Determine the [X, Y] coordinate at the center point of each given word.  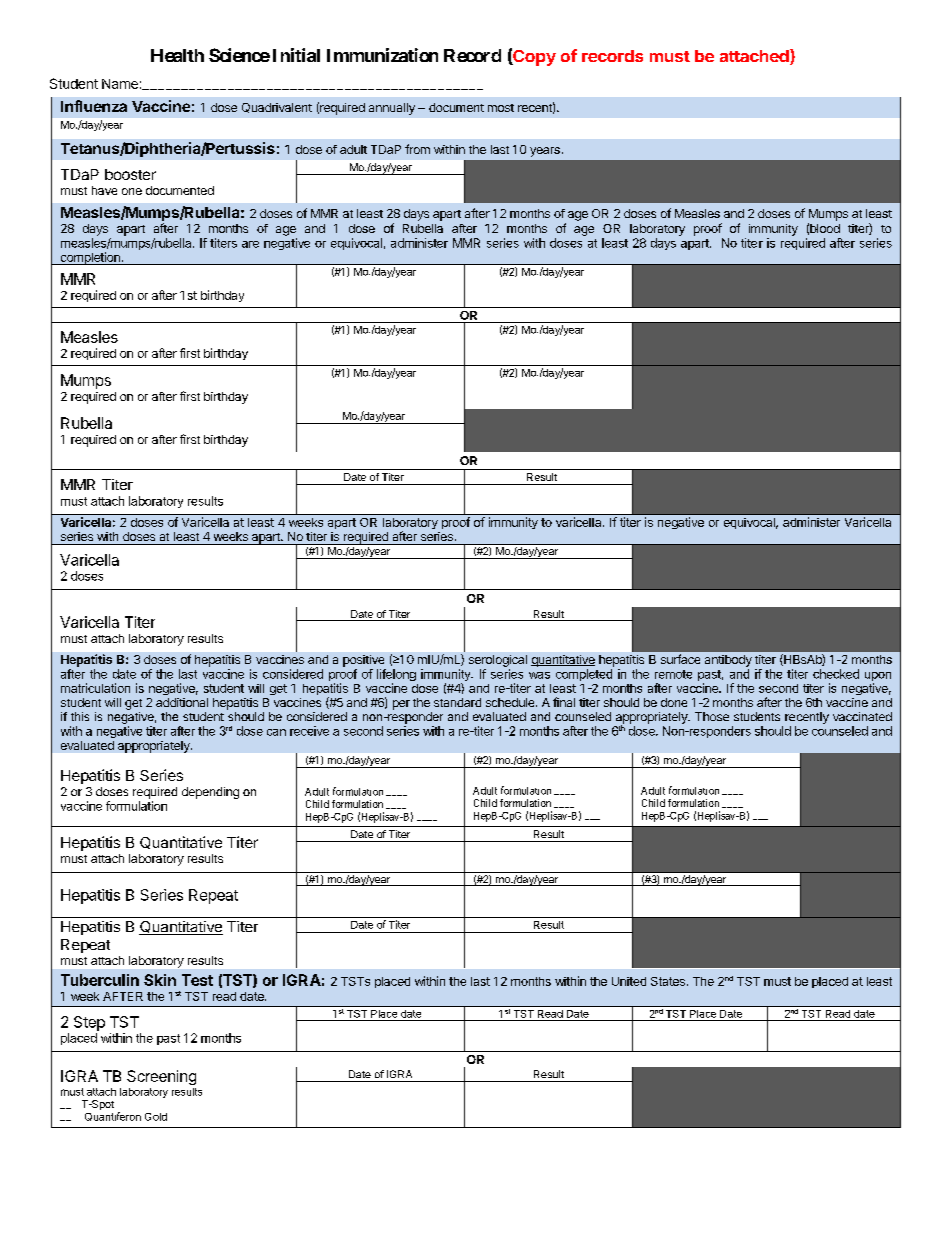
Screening [161, 1077]
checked [836, 674]
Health [177, 55]
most [501, 108]
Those [712, 716]
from [417, 149]
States [668, 981]
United [629, 981]
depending [210, 793]
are [250, 244]
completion [90, 258]
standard [457, 702]
